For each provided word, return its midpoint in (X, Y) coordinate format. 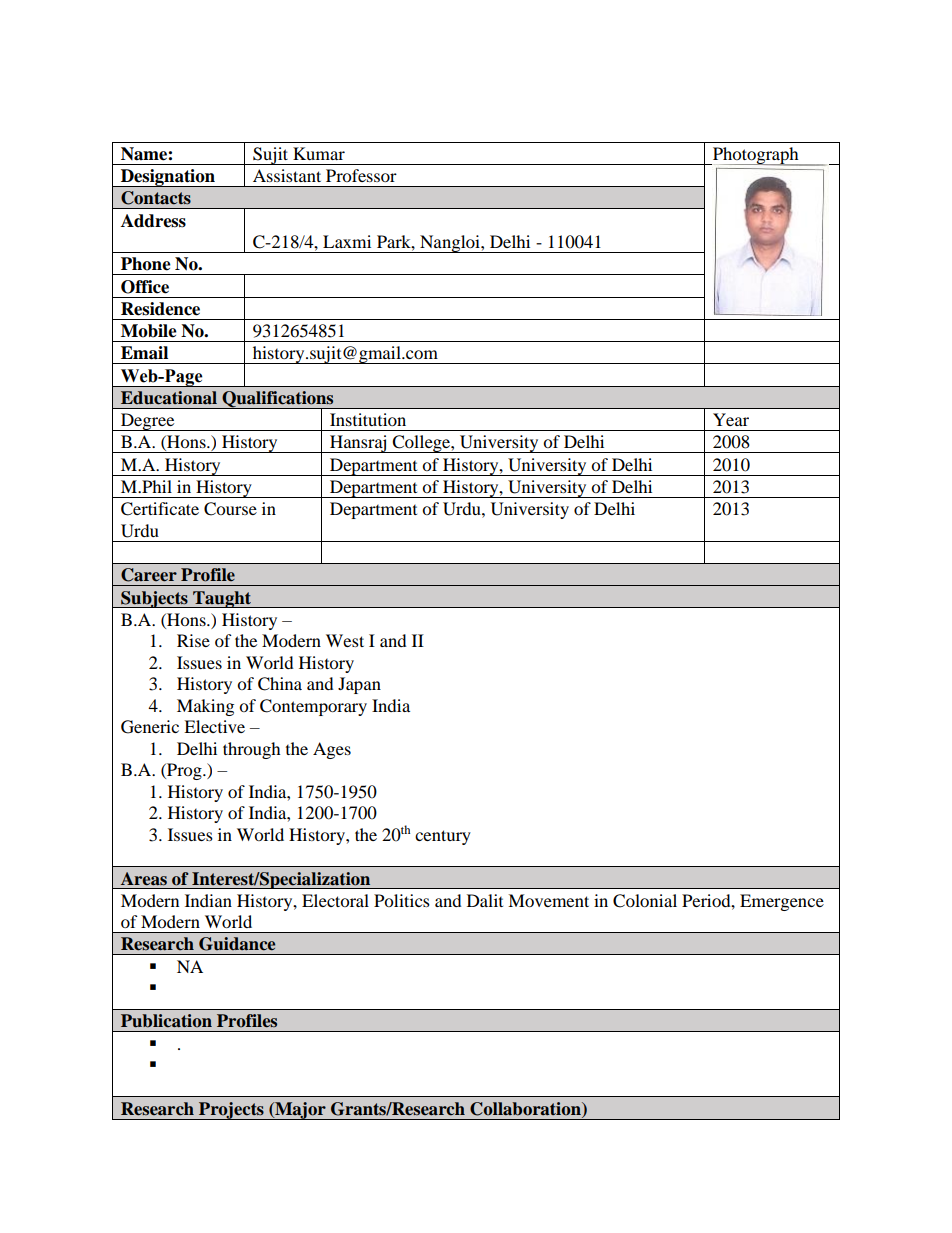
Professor (361, 175)
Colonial (645, 901)
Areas (144, 879)
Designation (168, 178)
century (443, 837)
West (345, 640)
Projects (231, 1111)
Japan (359, 685)
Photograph (756, 156)
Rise (193, 640)
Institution (368, 419)
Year (731, 419)
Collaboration (526, 1110)
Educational (169, 398)
